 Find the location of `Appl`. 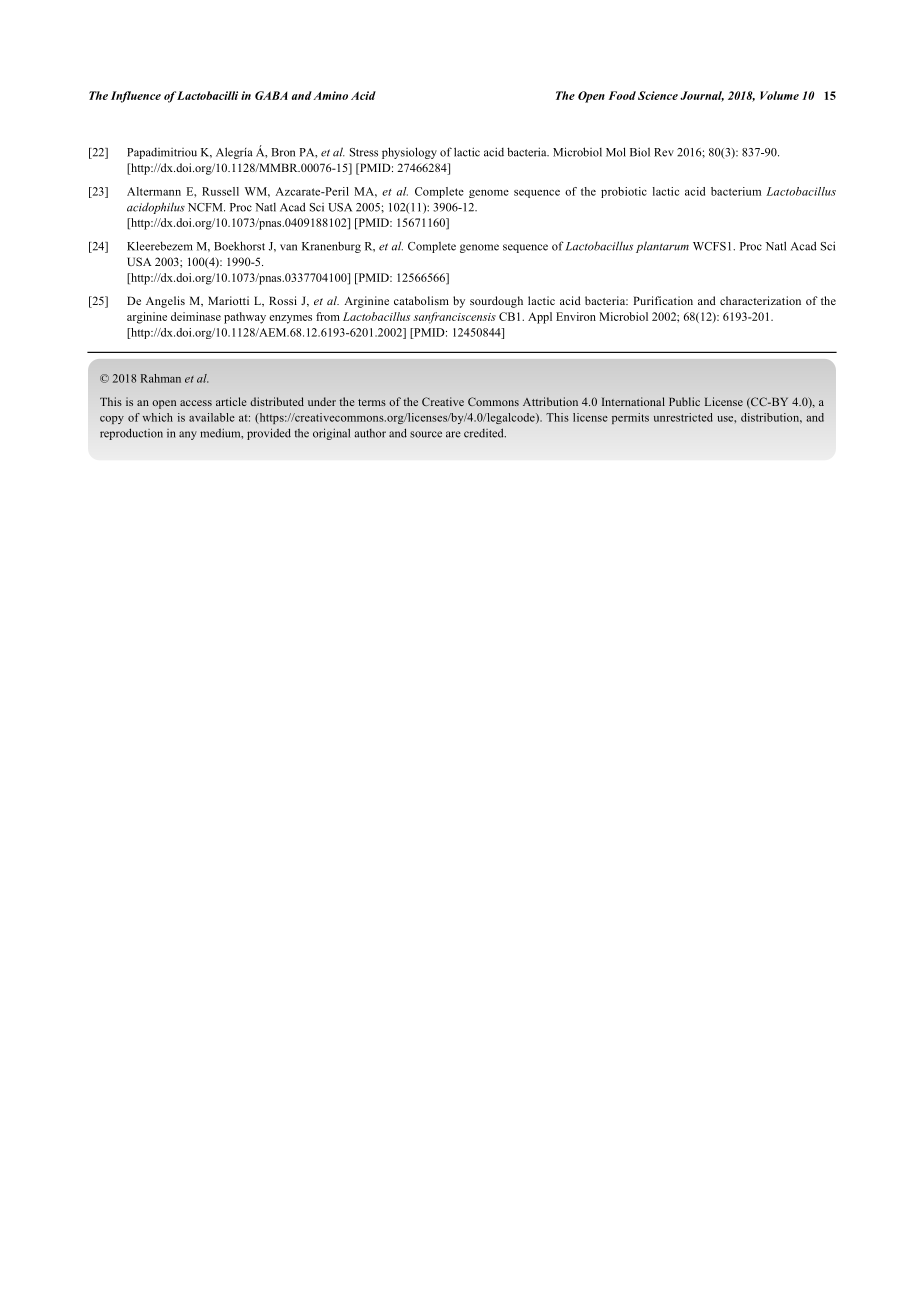

Appl is located at coordinates (540, 318).
